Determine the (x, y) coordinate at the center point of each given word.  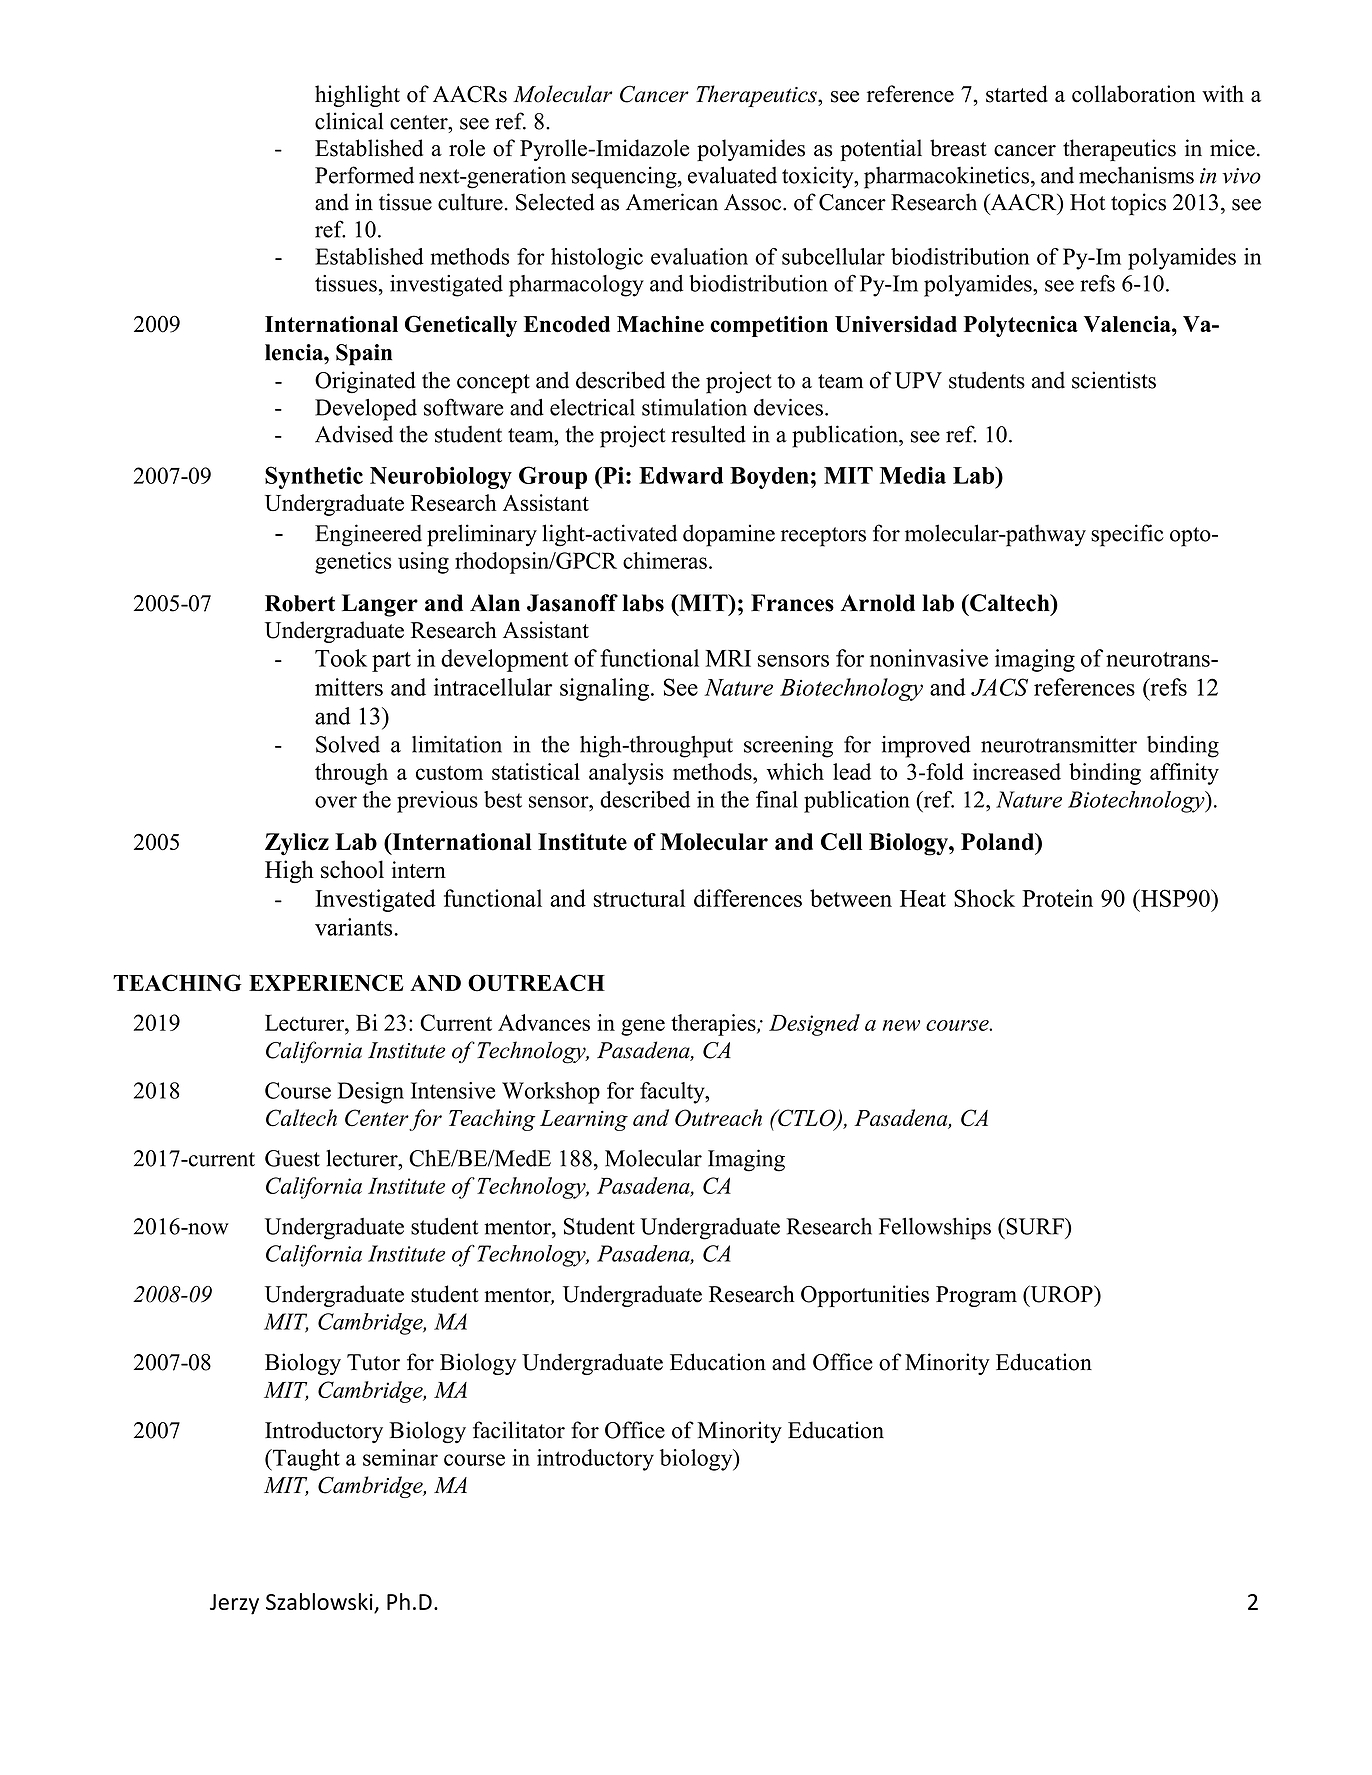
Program (976, 1296)
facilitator (519, 1430)
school (352, 869)
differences (748, 898)
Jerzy (234, 1604)
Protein (1057, 898)
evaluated (732, 175)
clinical (349, 121)
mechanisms (1136, 175)
